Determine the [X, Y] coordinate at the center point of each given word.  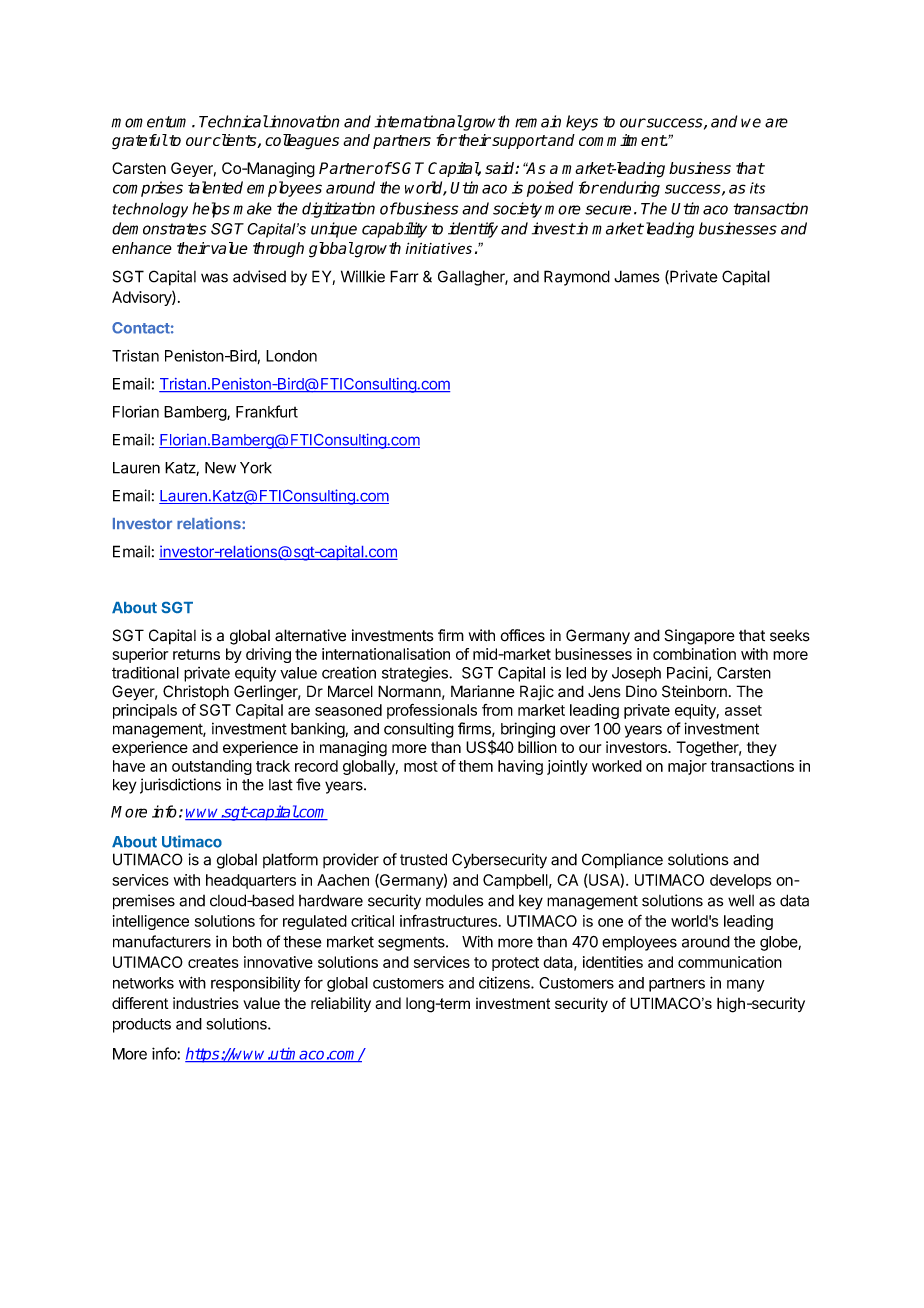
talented [215, 187]
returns [196, 654]
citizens [505, 983]
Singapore [699, 637]
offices [523, 635]
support [518, 142]
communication [730, 962]
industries [206, 1003]
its [757, 188]
